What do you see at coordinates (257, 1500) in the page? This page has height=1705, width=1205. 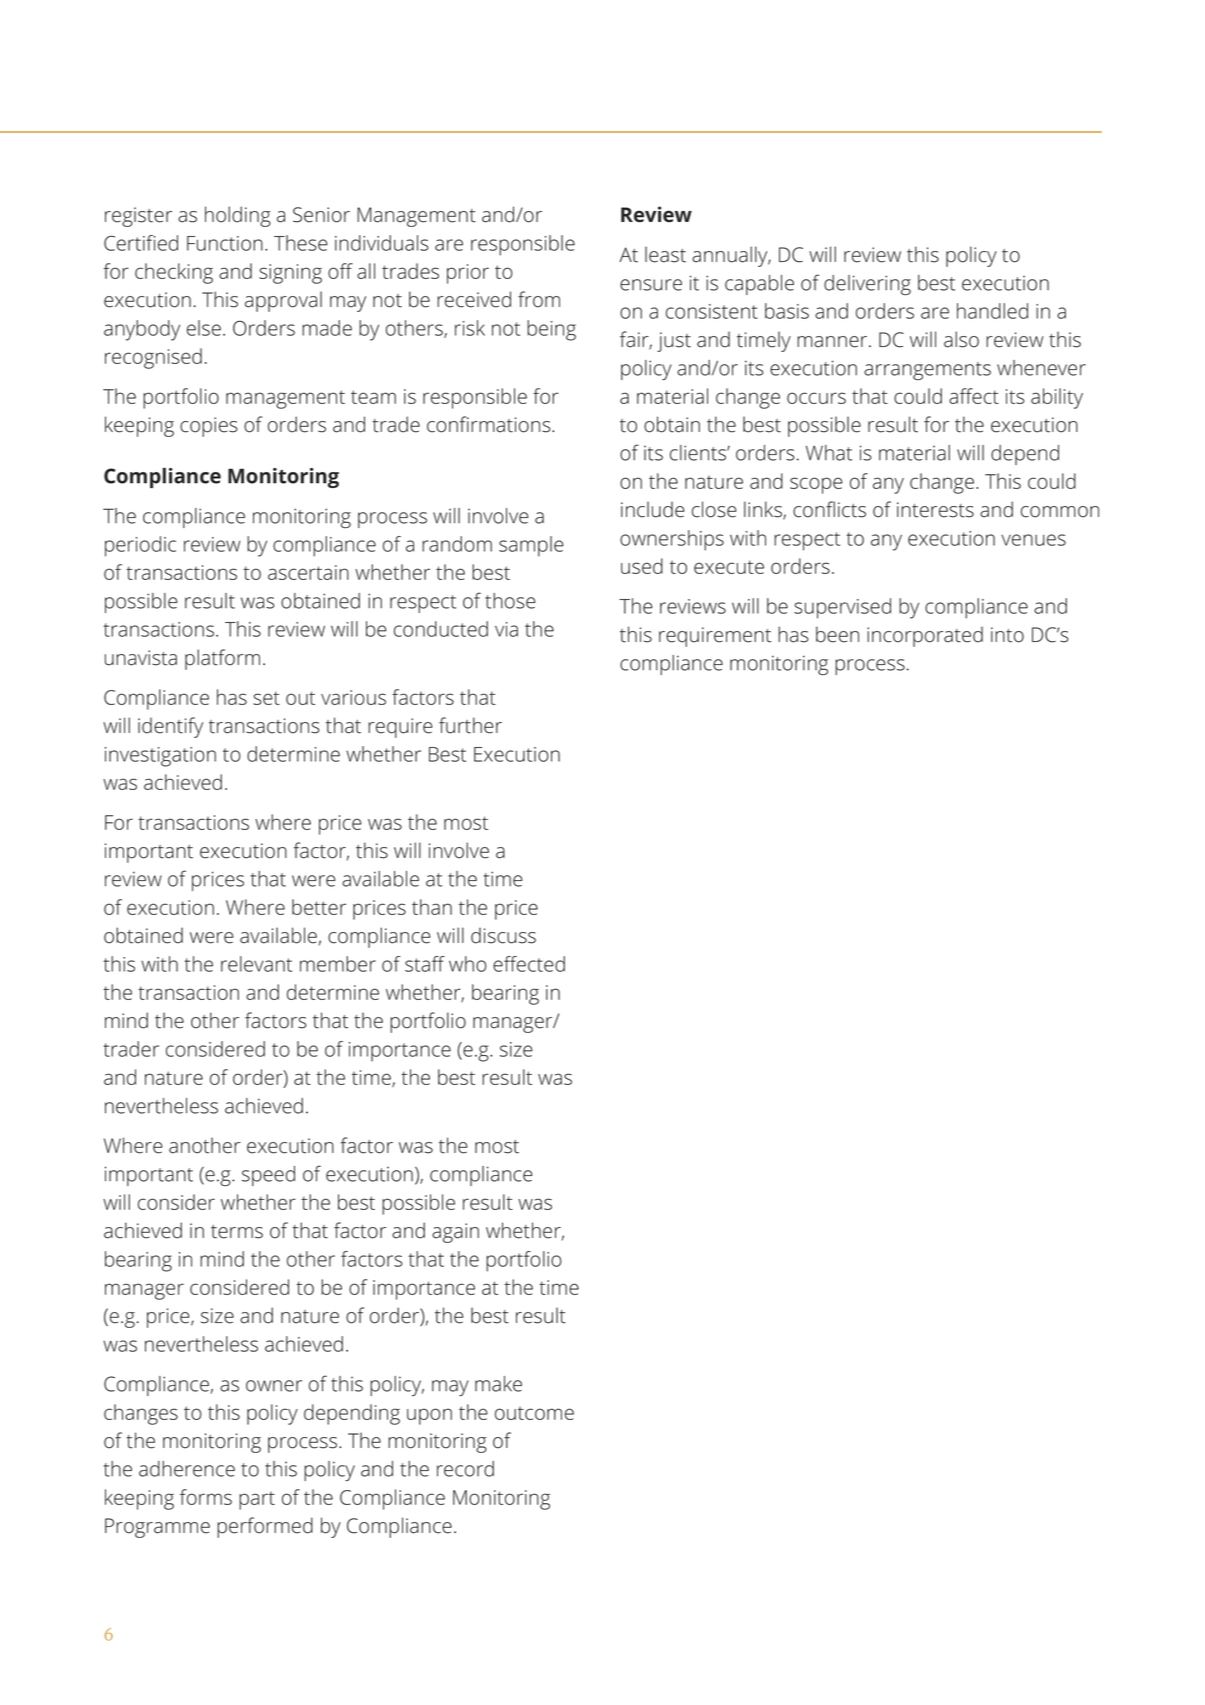 I see `part` at bounding box center [257, 1500].
